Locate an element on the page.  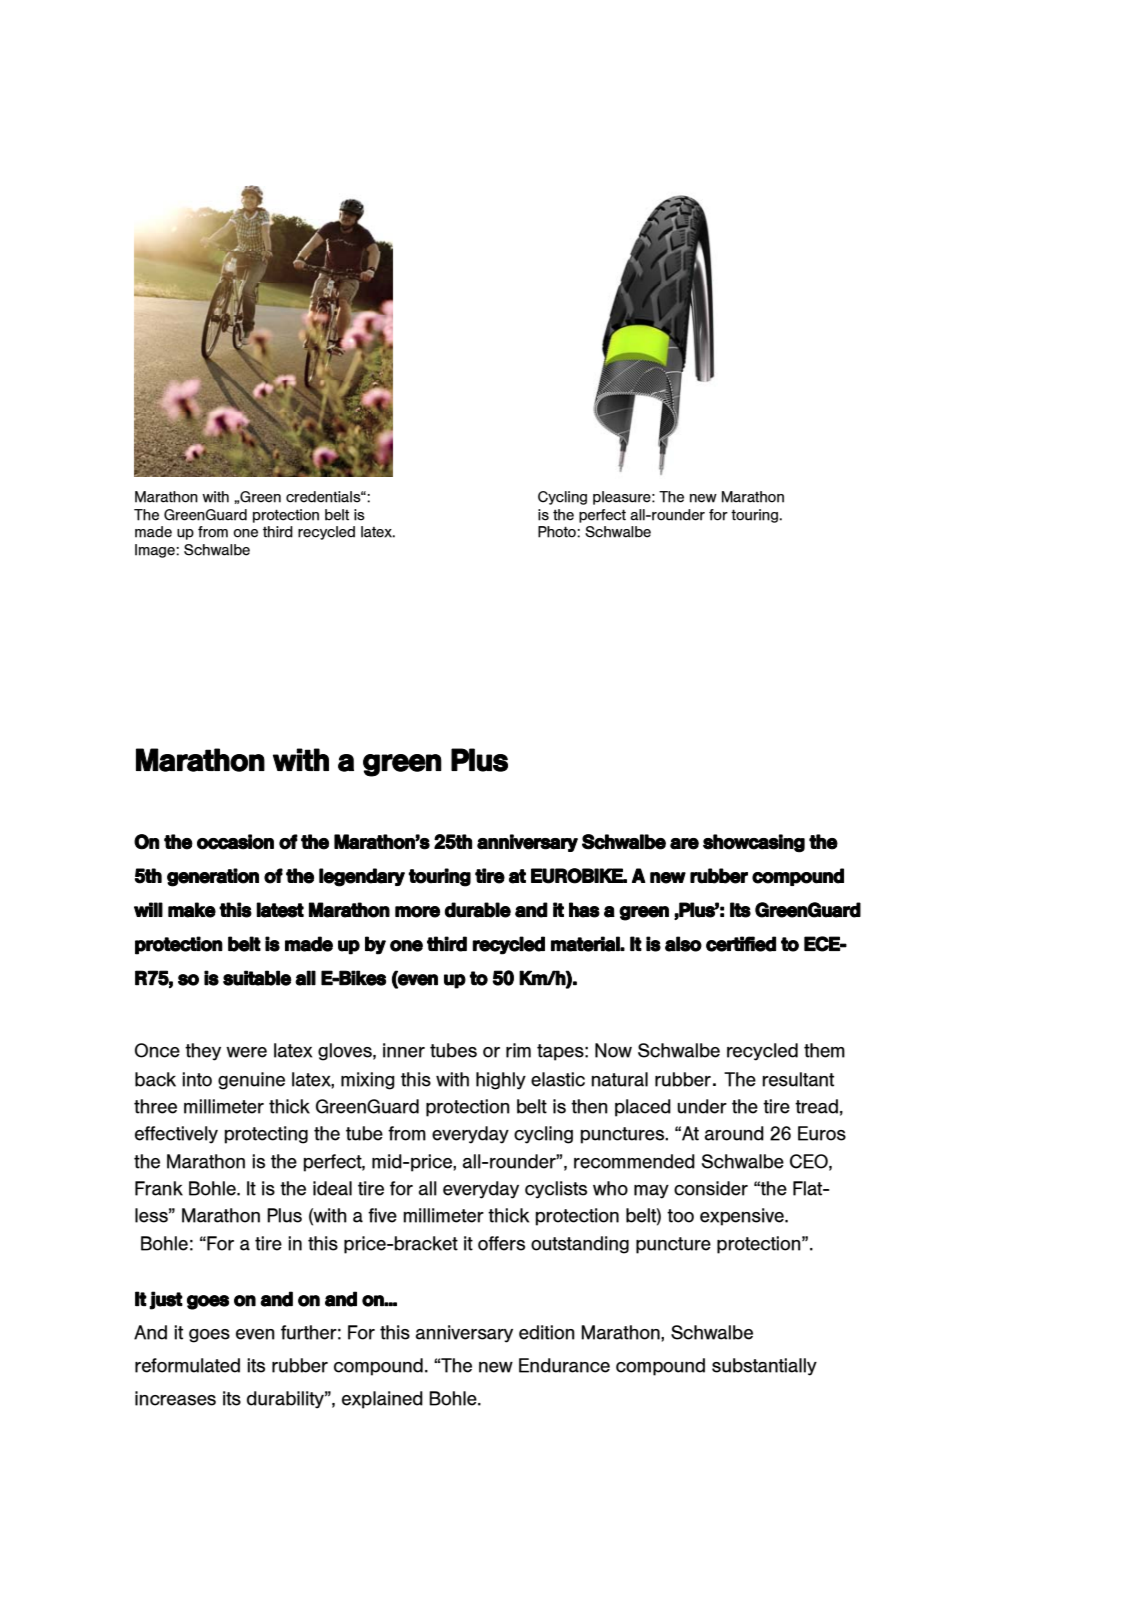
occasion is located at coordinates (235, 842).
